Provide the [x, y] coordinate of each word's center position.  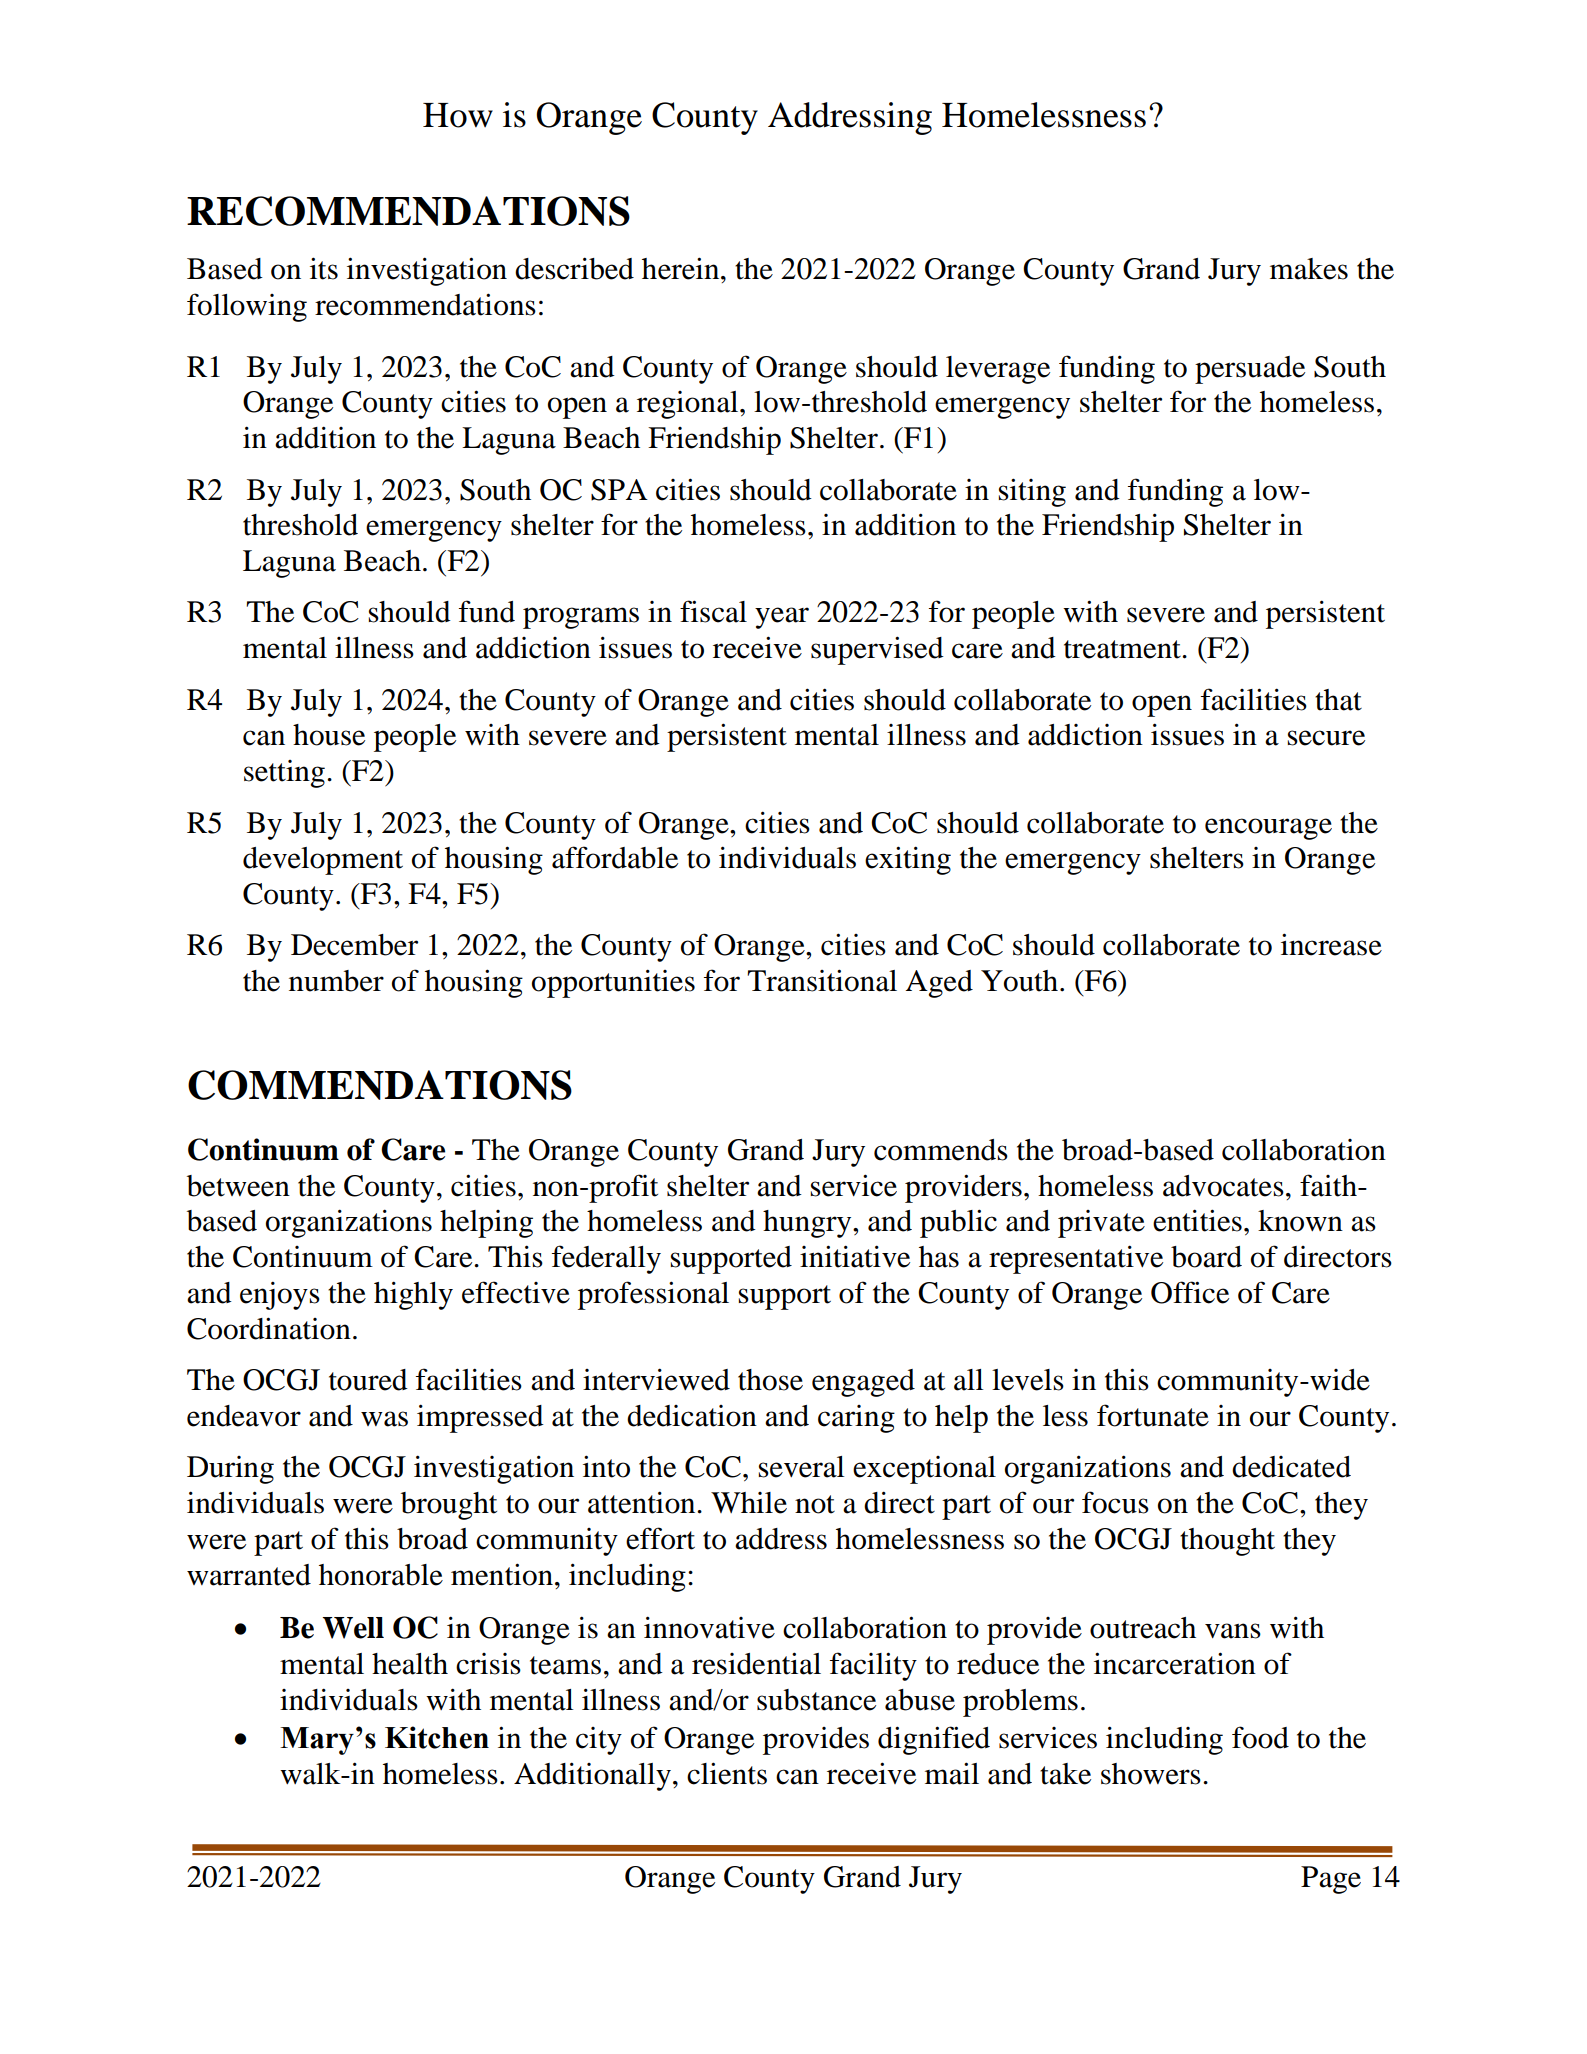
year [782, 618]
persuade [1250, 370]
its [324, 268]
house [329, 735]
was [384, 1419]
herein [682, 268]
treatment [1123, 649]
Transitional [822, 980]
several [801, 1467]
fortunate [1153, 1415]
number [336, 981]
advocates [1223, 1186]
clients [727, 1773]
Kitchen [437, 1737]
